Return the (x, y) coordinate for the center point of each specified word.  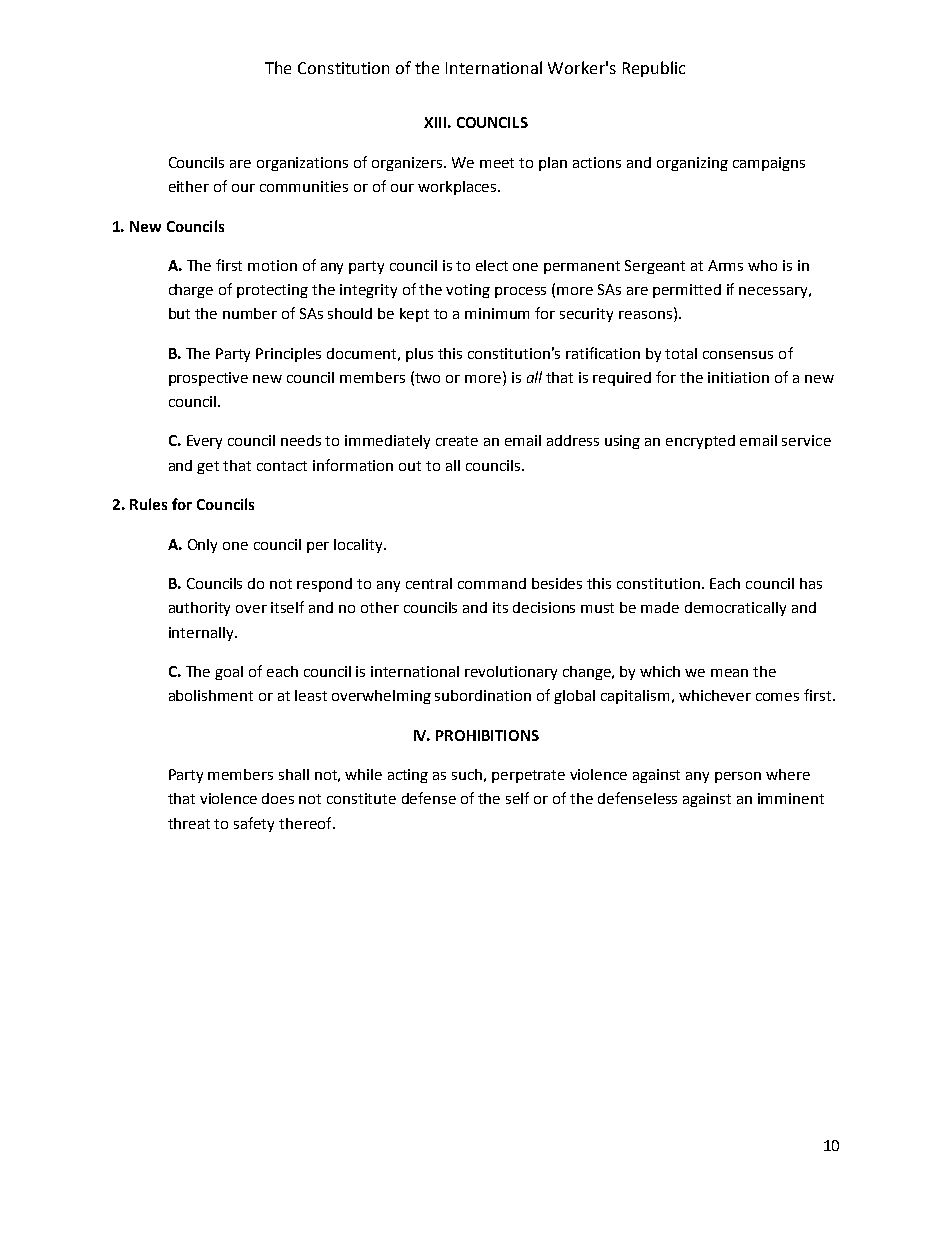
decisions (544, 607)
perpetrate (528, 776)
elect (492, 265)
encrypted (700, 442)
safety (254, 824)
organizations (302, 164)
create (457, 441)
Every (204, 442)
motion (272, 265)
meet (497, 163)
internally (202, 634)
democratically (735, 609)
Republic (654, 69)
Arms (725, 265)
